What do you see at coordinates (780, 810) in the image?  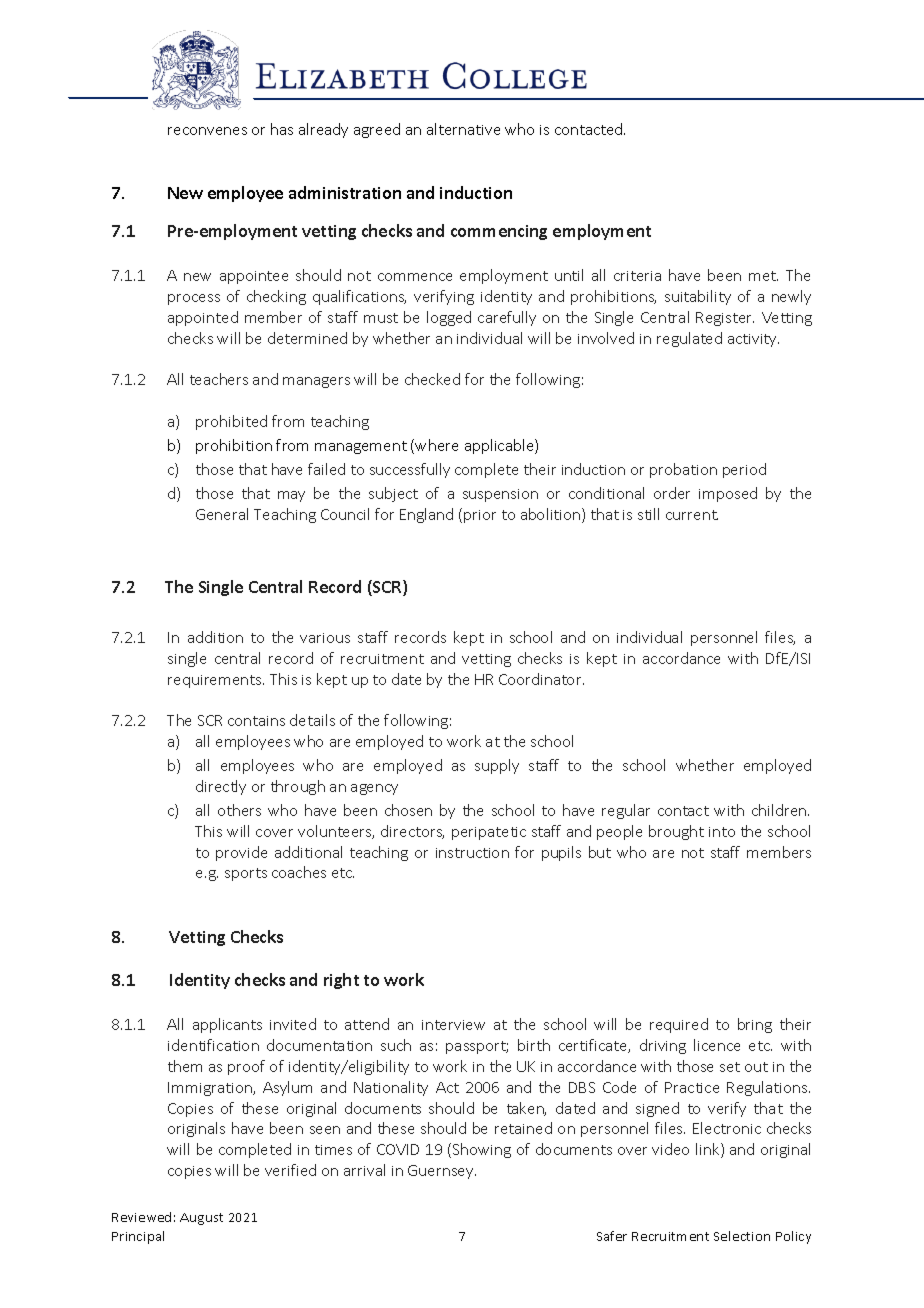 I see `children` at bounding box center [780, 810].
